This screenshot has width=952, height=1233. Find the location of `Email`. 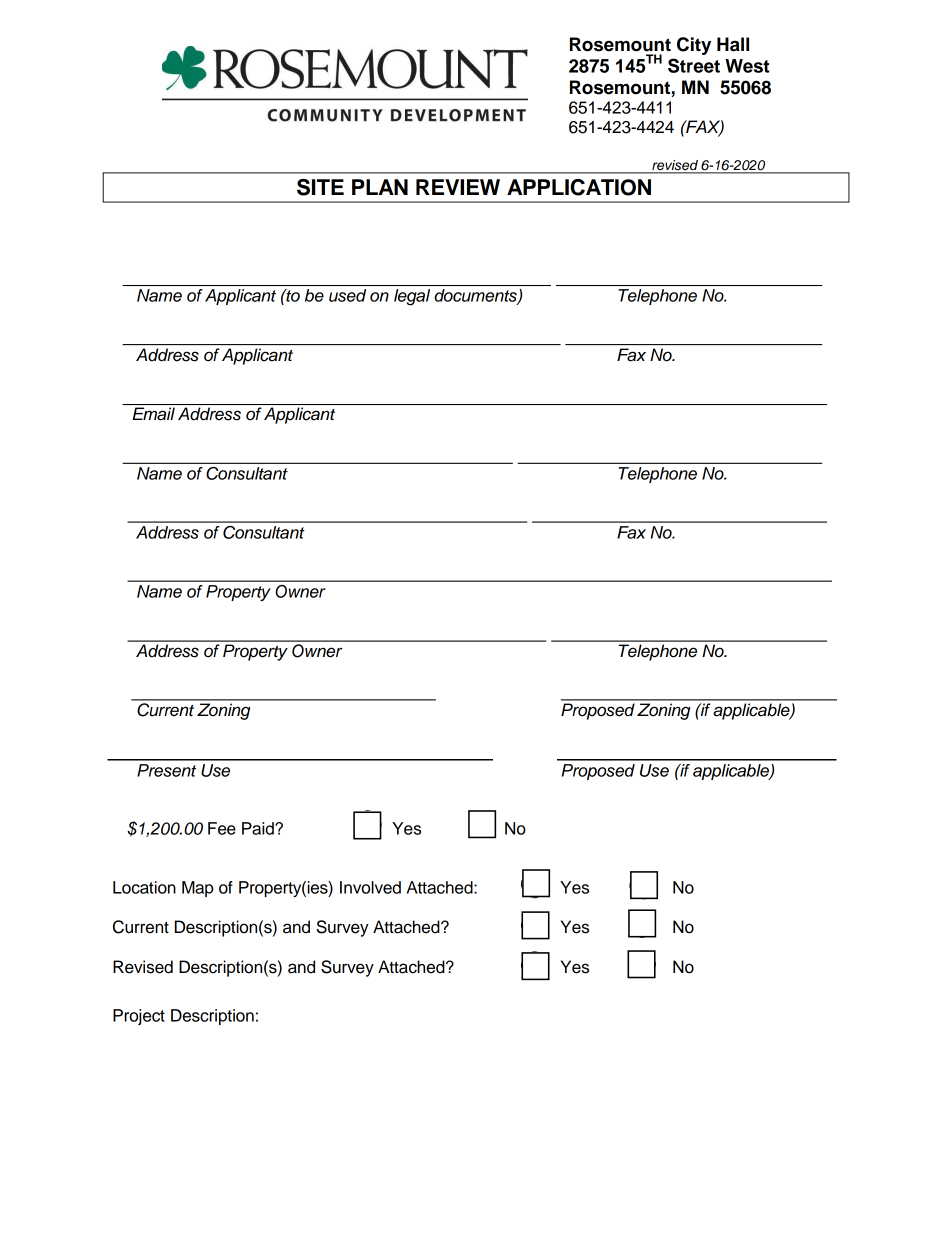

Email is located at coordinates (153, 414).
